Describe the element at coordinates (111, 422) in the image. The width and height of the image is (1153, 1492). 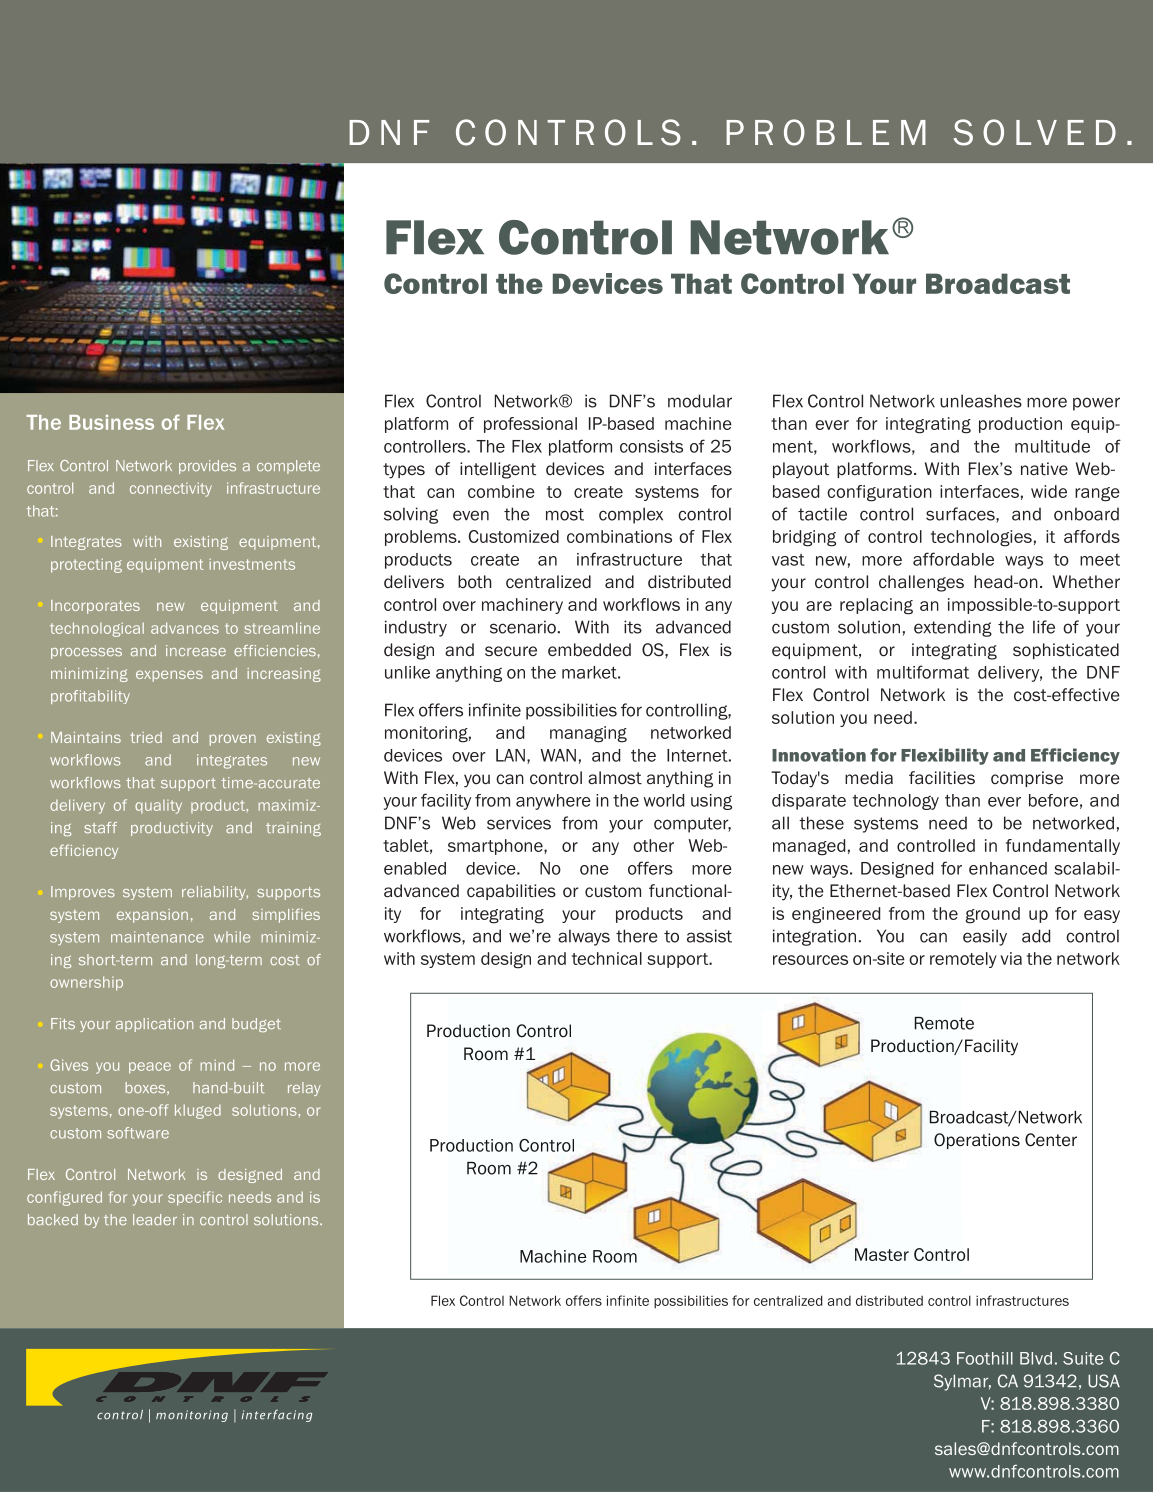
I see `Business` at that location.
